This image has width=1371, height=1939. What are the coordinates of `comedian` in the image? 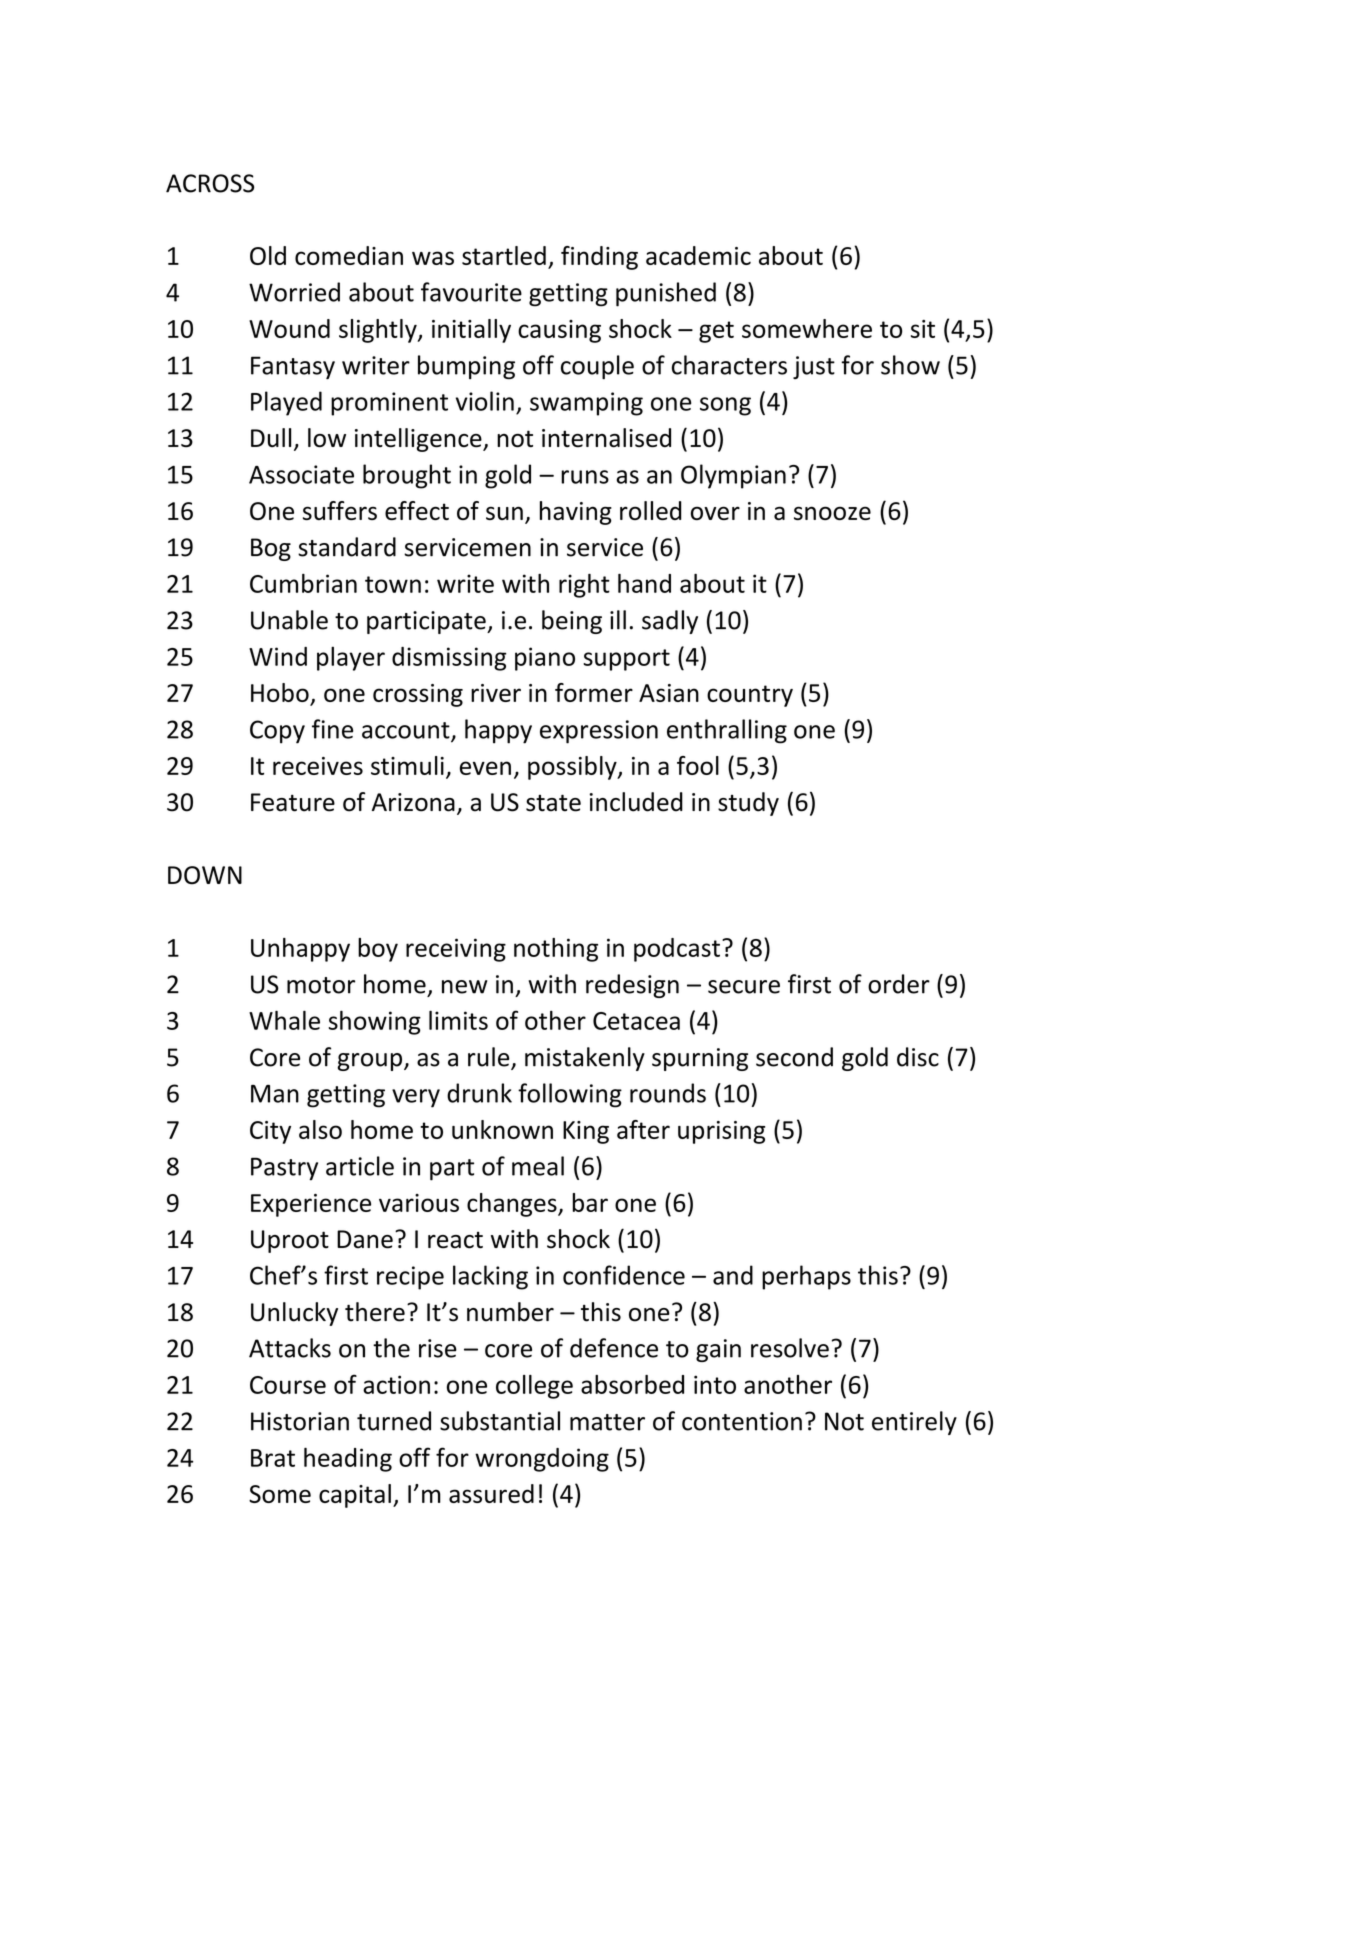 It's located at (349, 255).
